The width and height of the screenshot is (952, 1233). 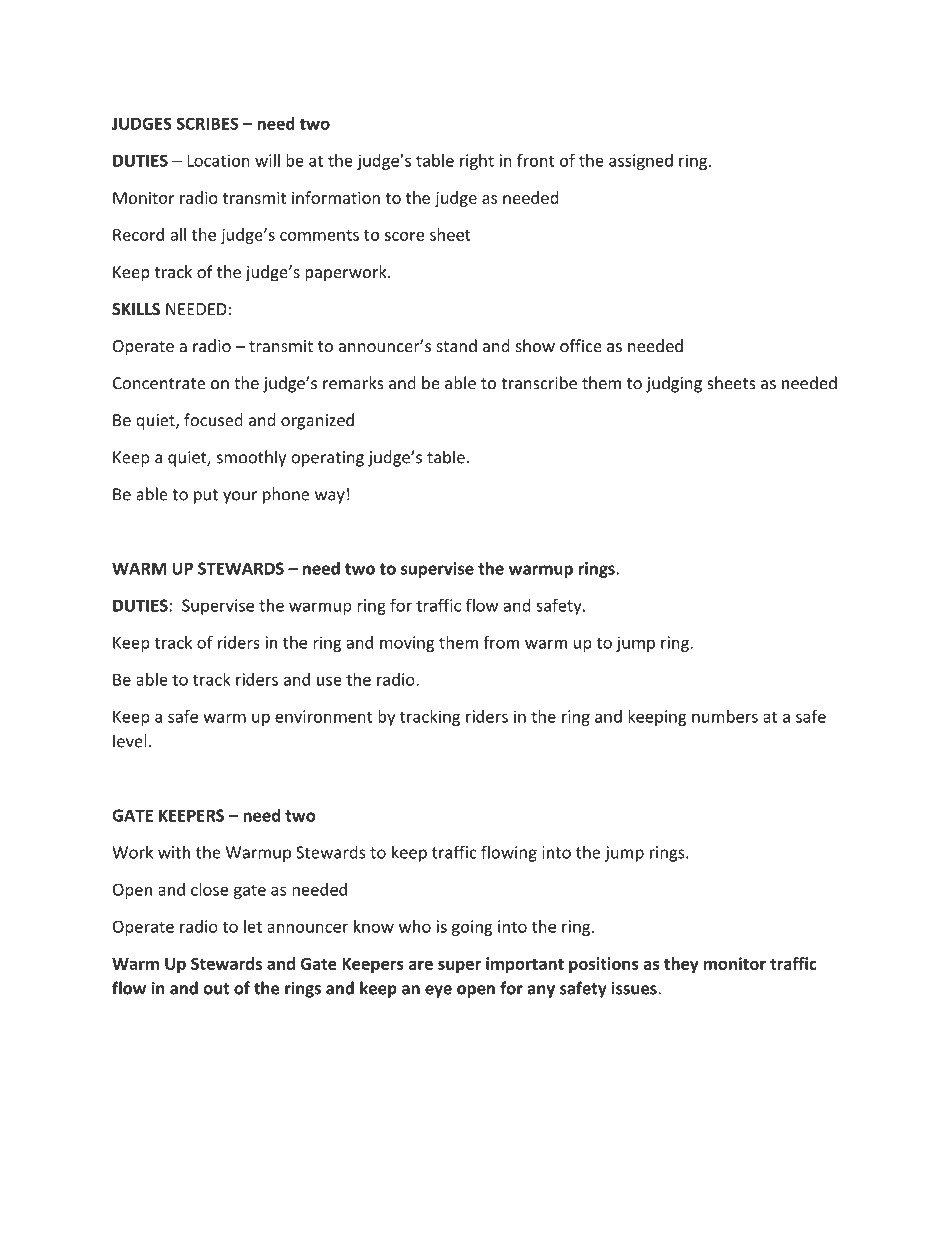 I want to click on moving, so click(x=407, y=644).
